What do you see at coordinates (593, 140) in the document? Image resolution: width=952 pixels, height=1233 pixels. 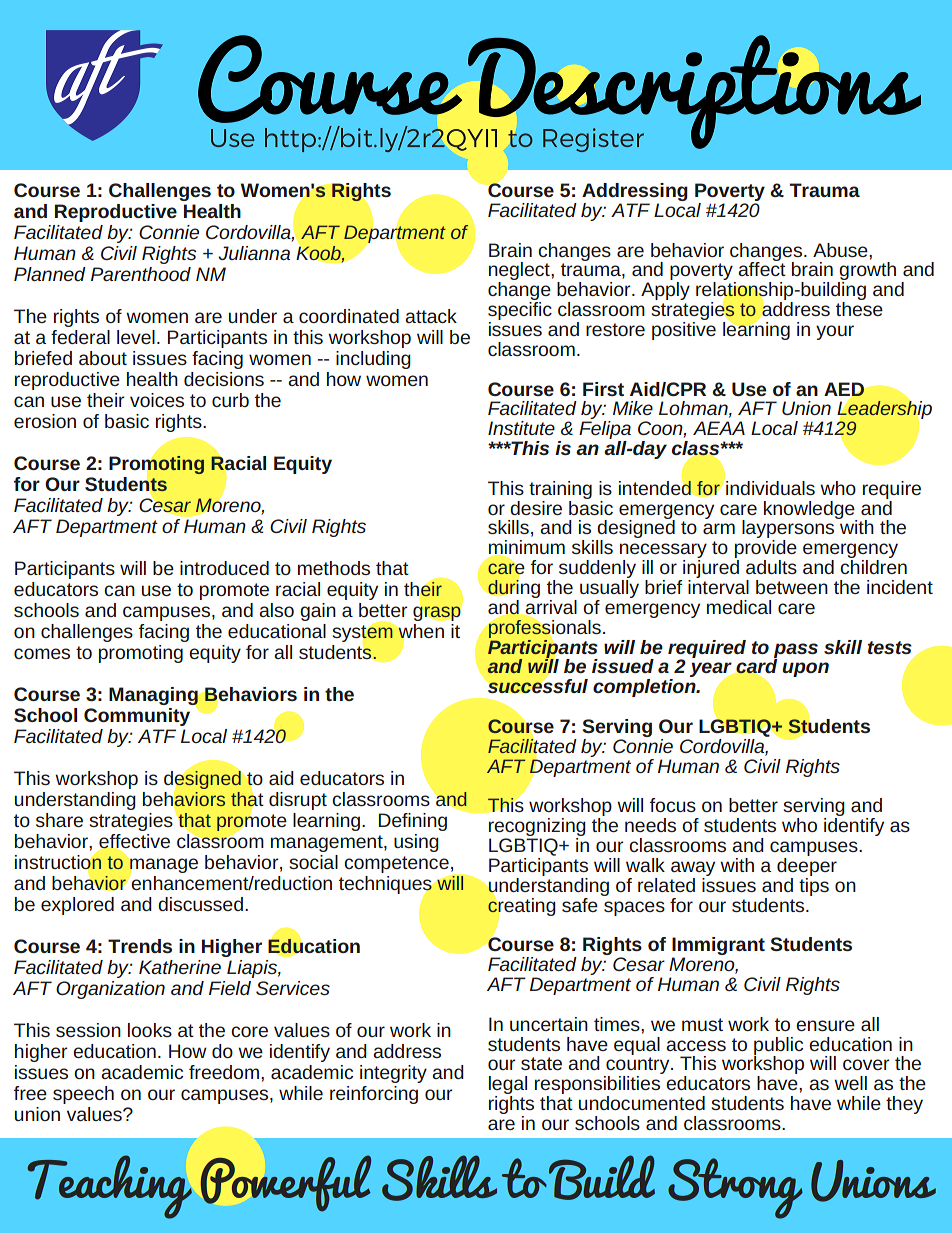 I see `Register` at bounding box center [593, 140].
